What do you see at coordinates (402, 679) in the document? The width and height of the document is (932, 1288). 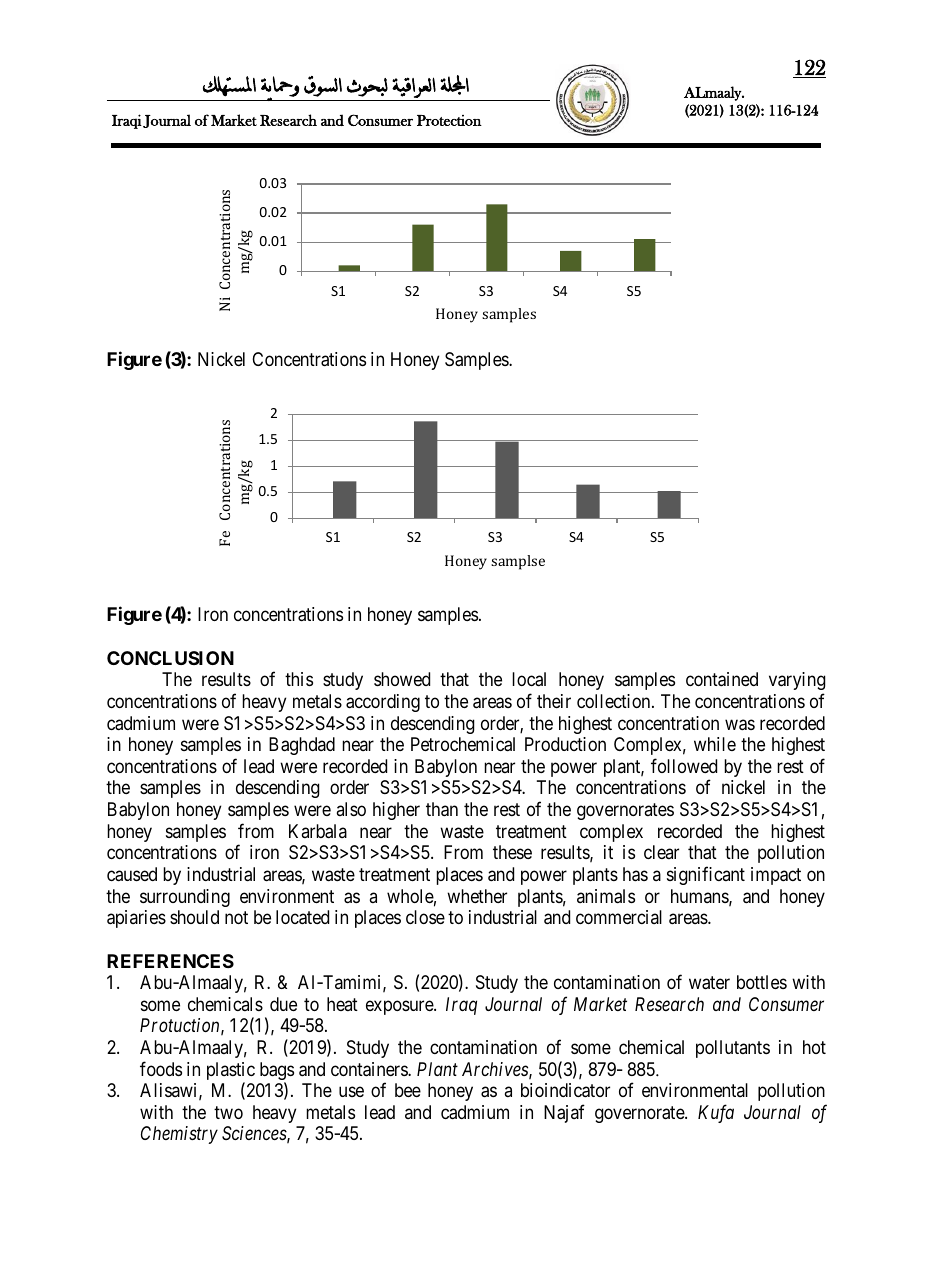 I see `showed` at bounding box center [402, 679].
